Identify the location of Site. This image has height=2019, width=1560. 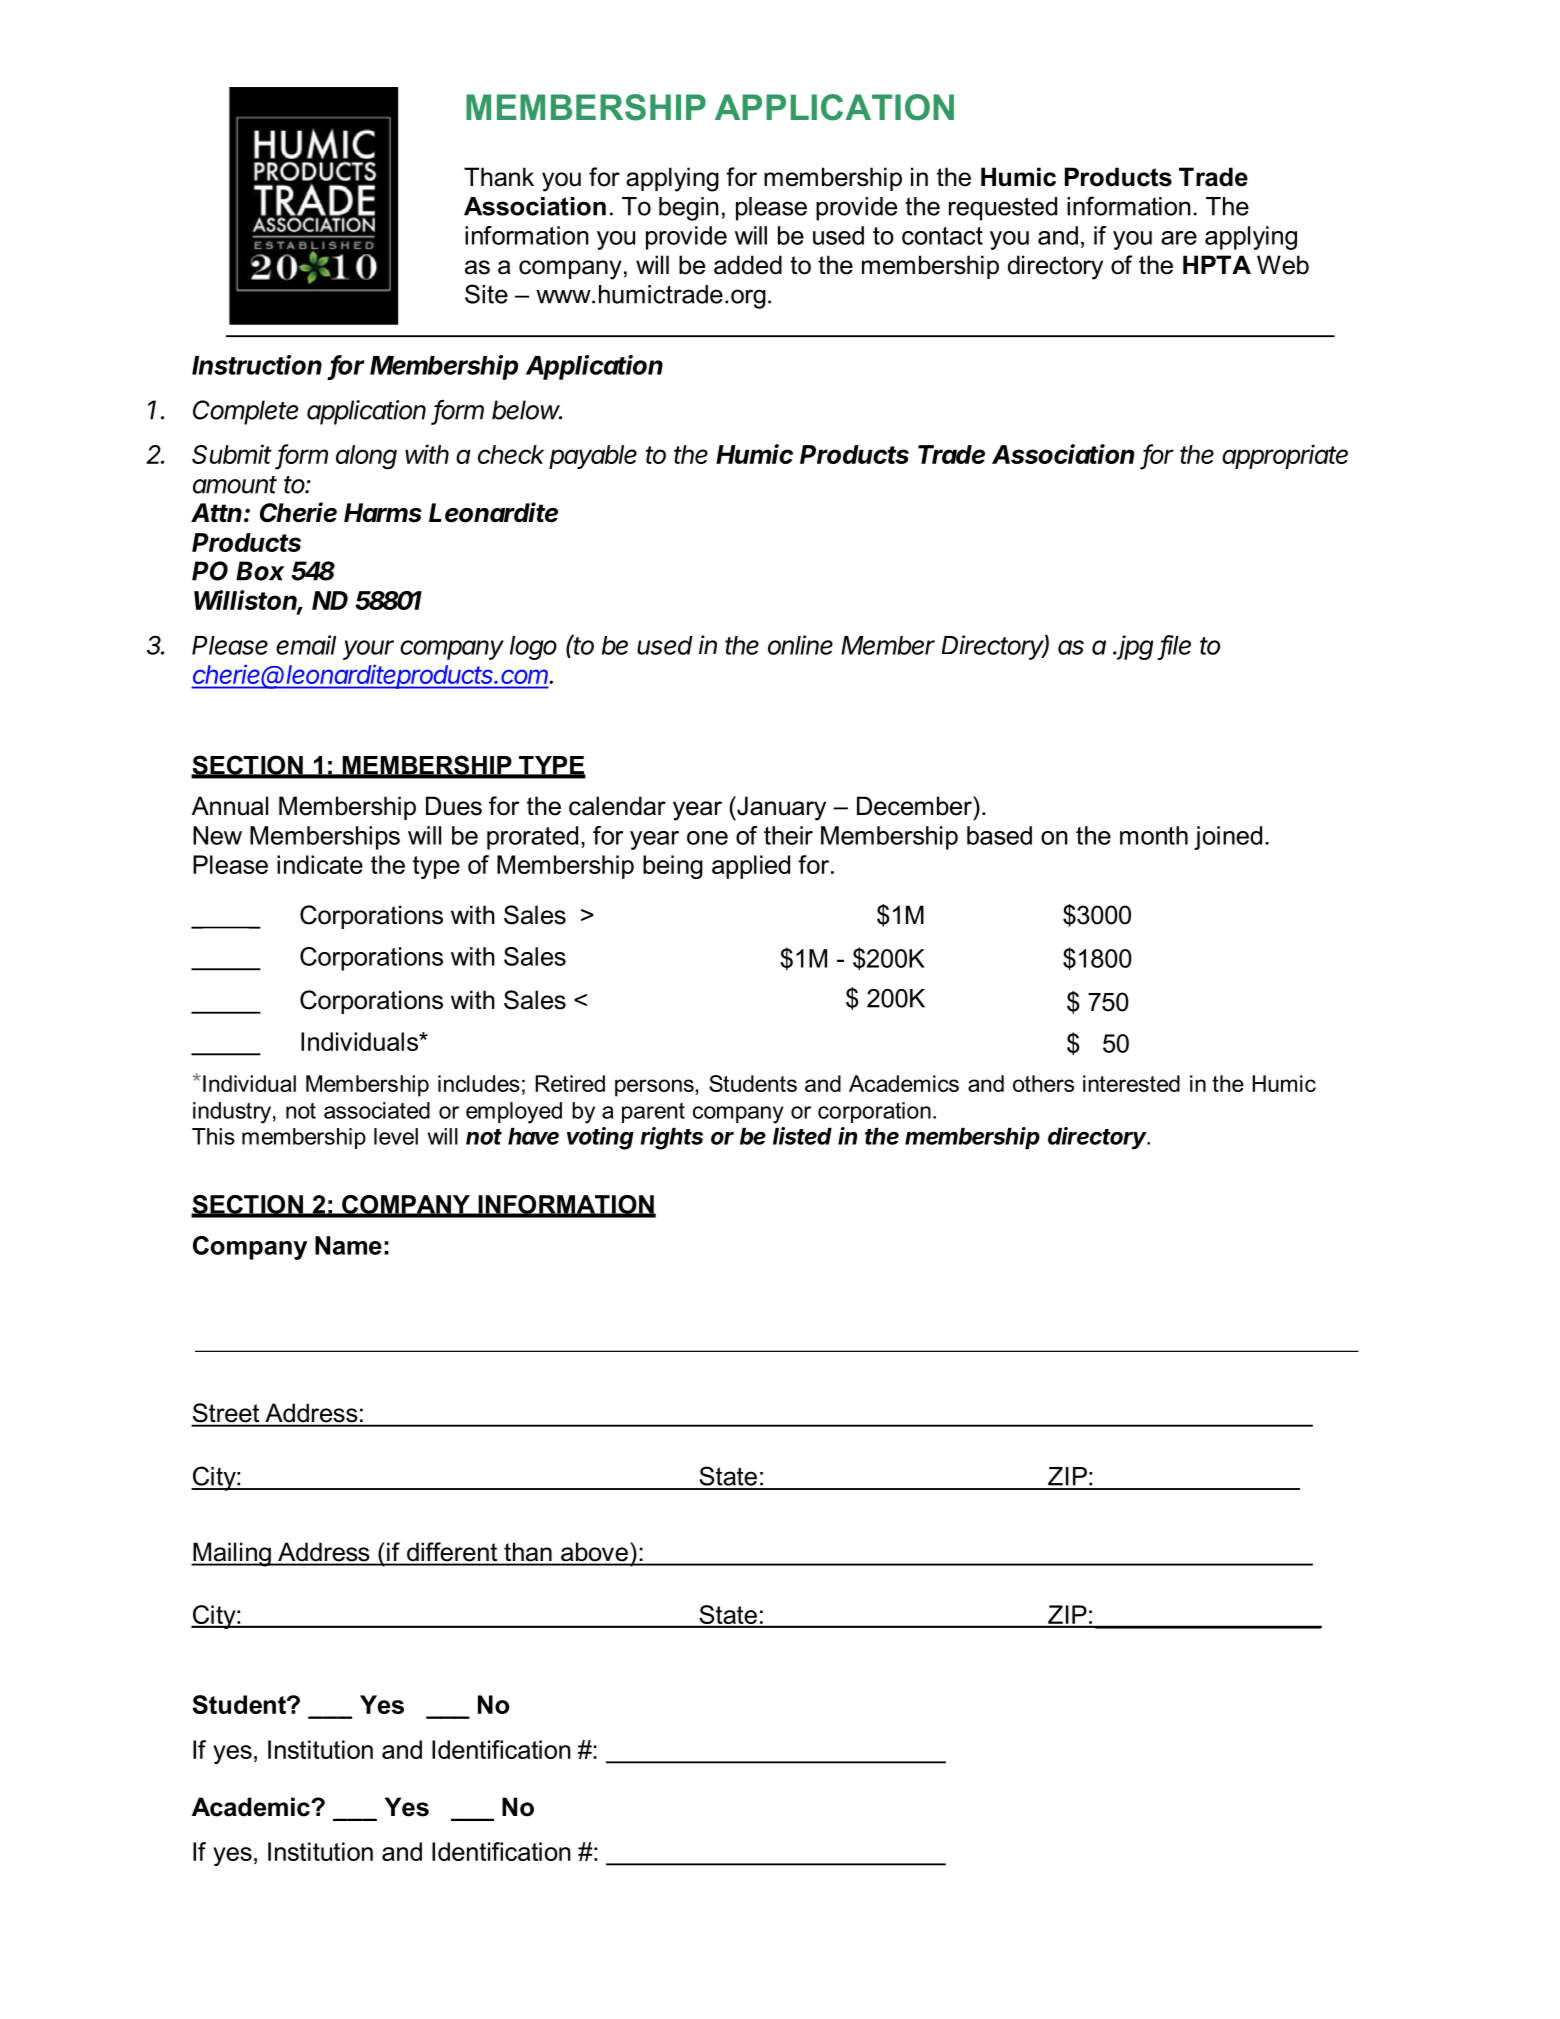
(486, 294).
